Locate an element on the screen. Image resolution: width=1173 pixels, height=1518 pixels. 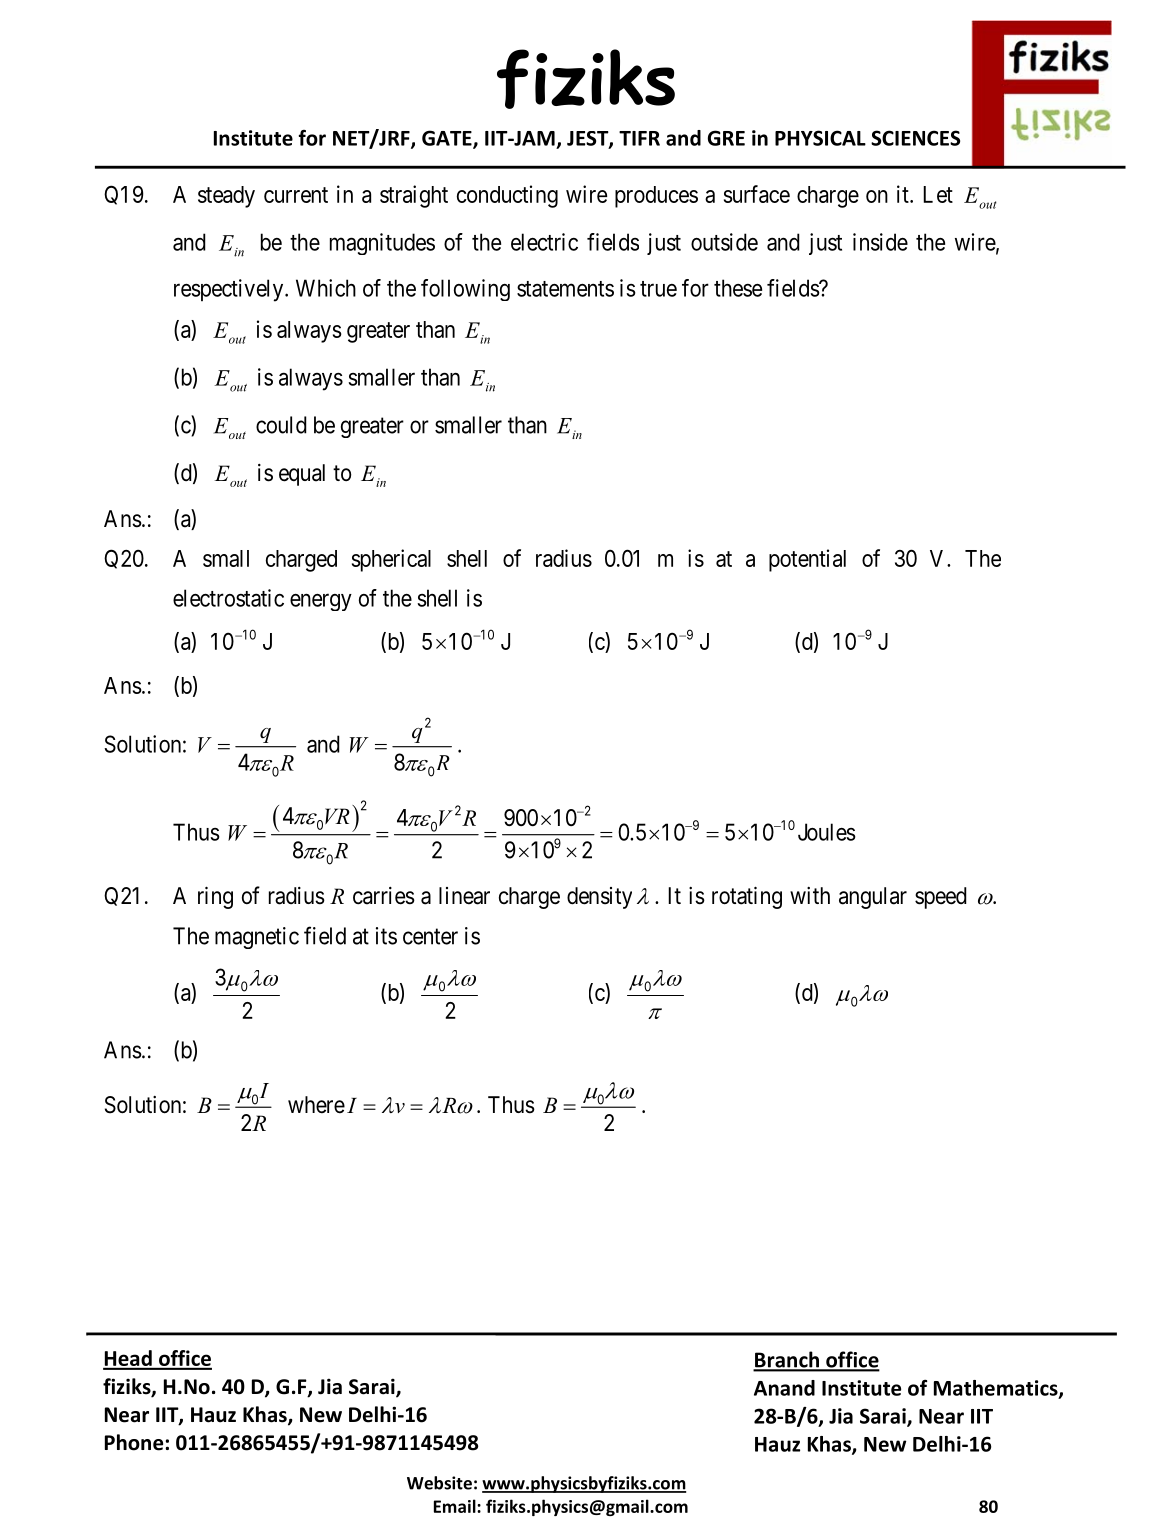
Joules is located at coordinates (827, 832).
